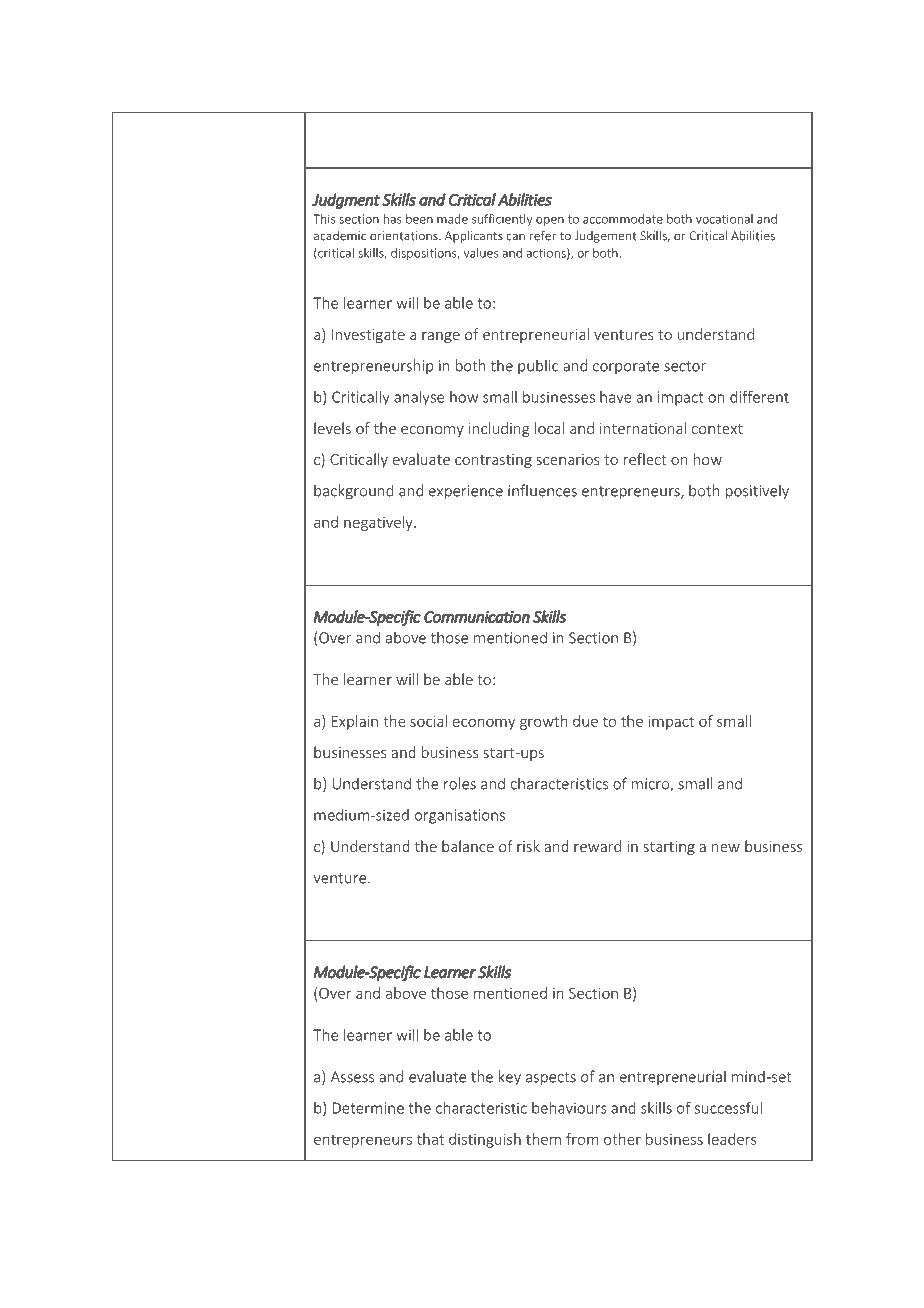 The height and width of the screenshot is (1308, 924). What do you see at coordinates (724, 219) in the screenshot?
I see `vocational` at bounding box center [724, 219].
